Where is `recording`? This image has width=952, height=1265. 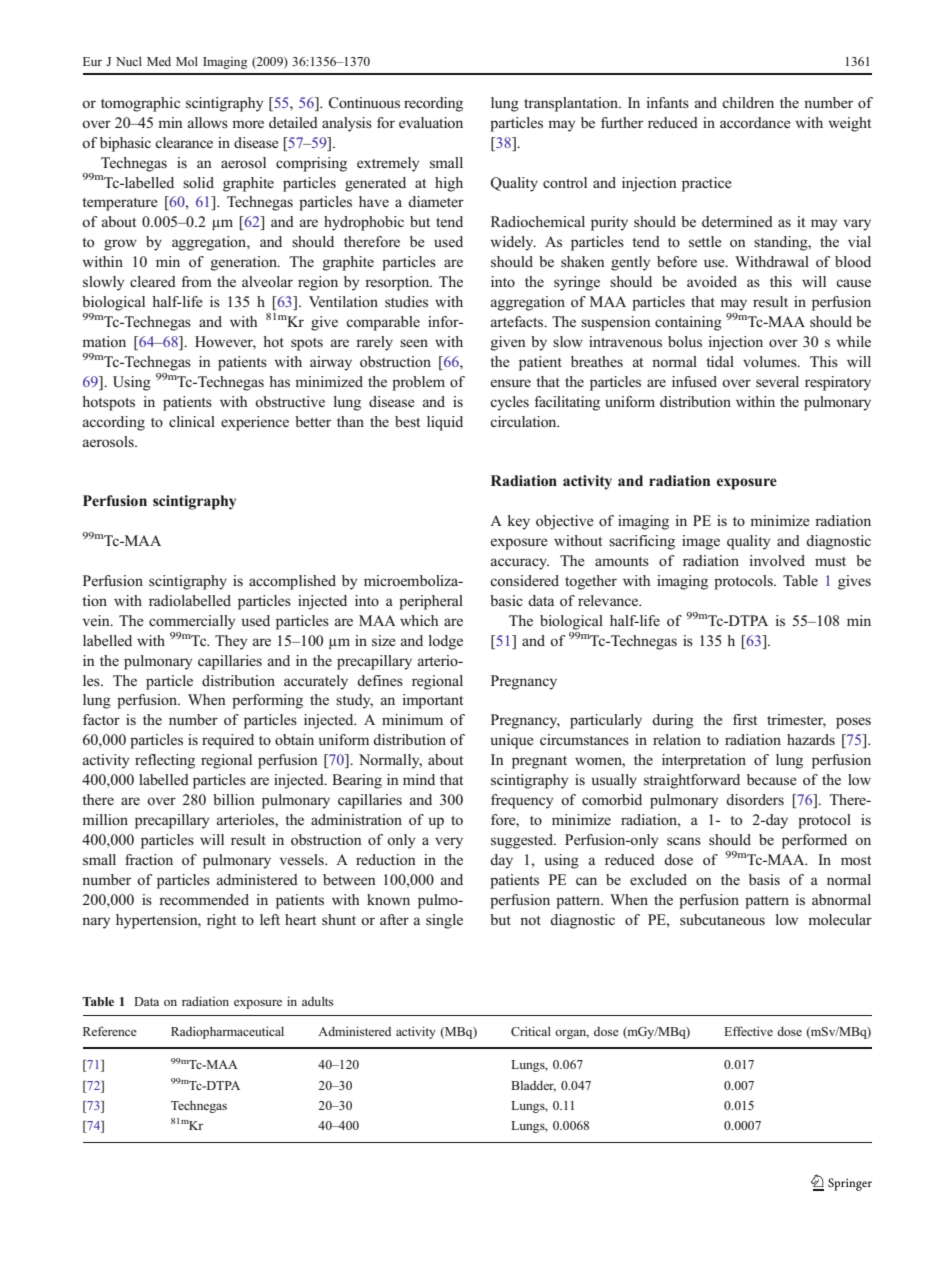 recording is located at coordinates (433, 104).
